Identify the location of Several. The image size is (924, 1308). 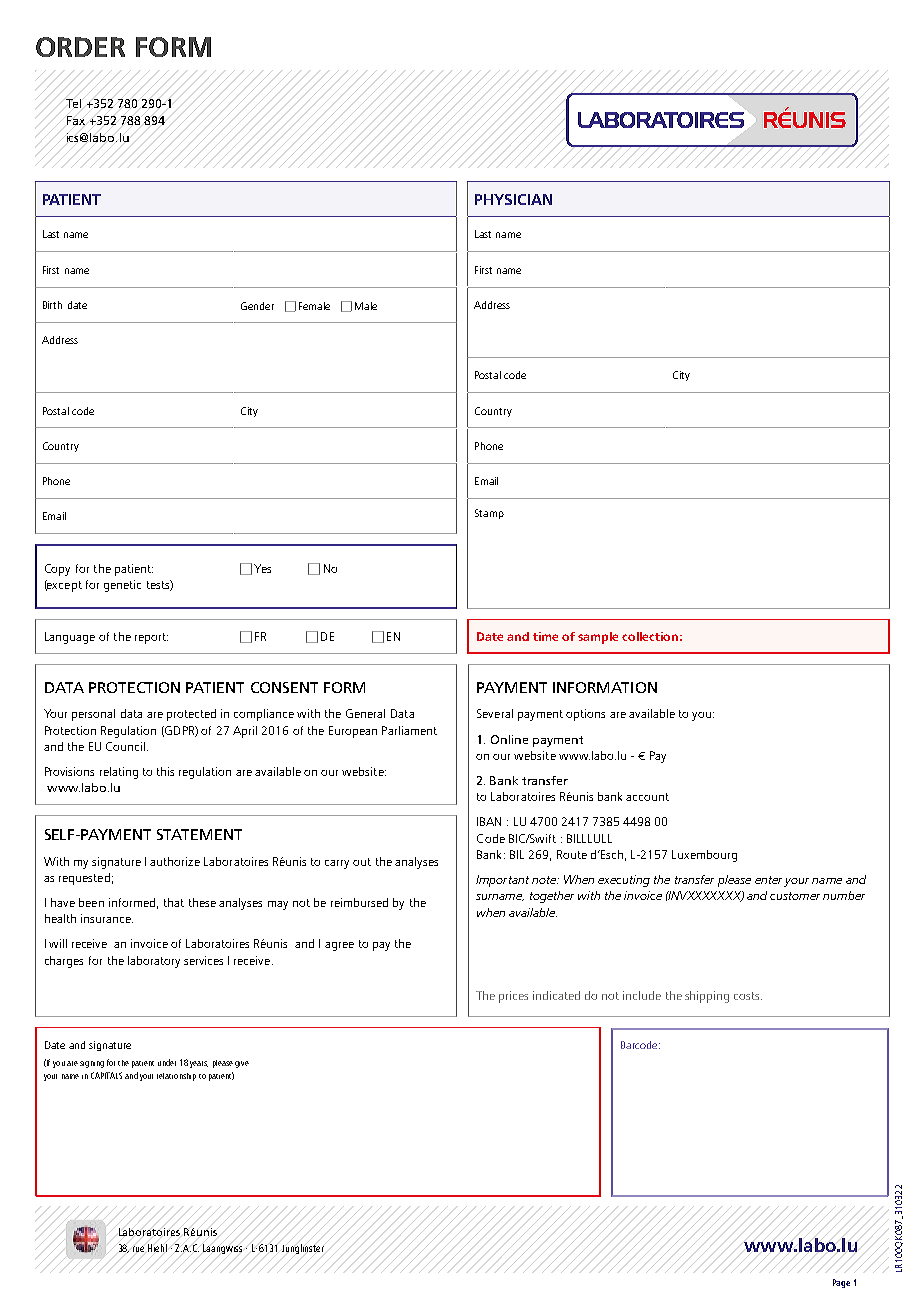
(495, 713).
